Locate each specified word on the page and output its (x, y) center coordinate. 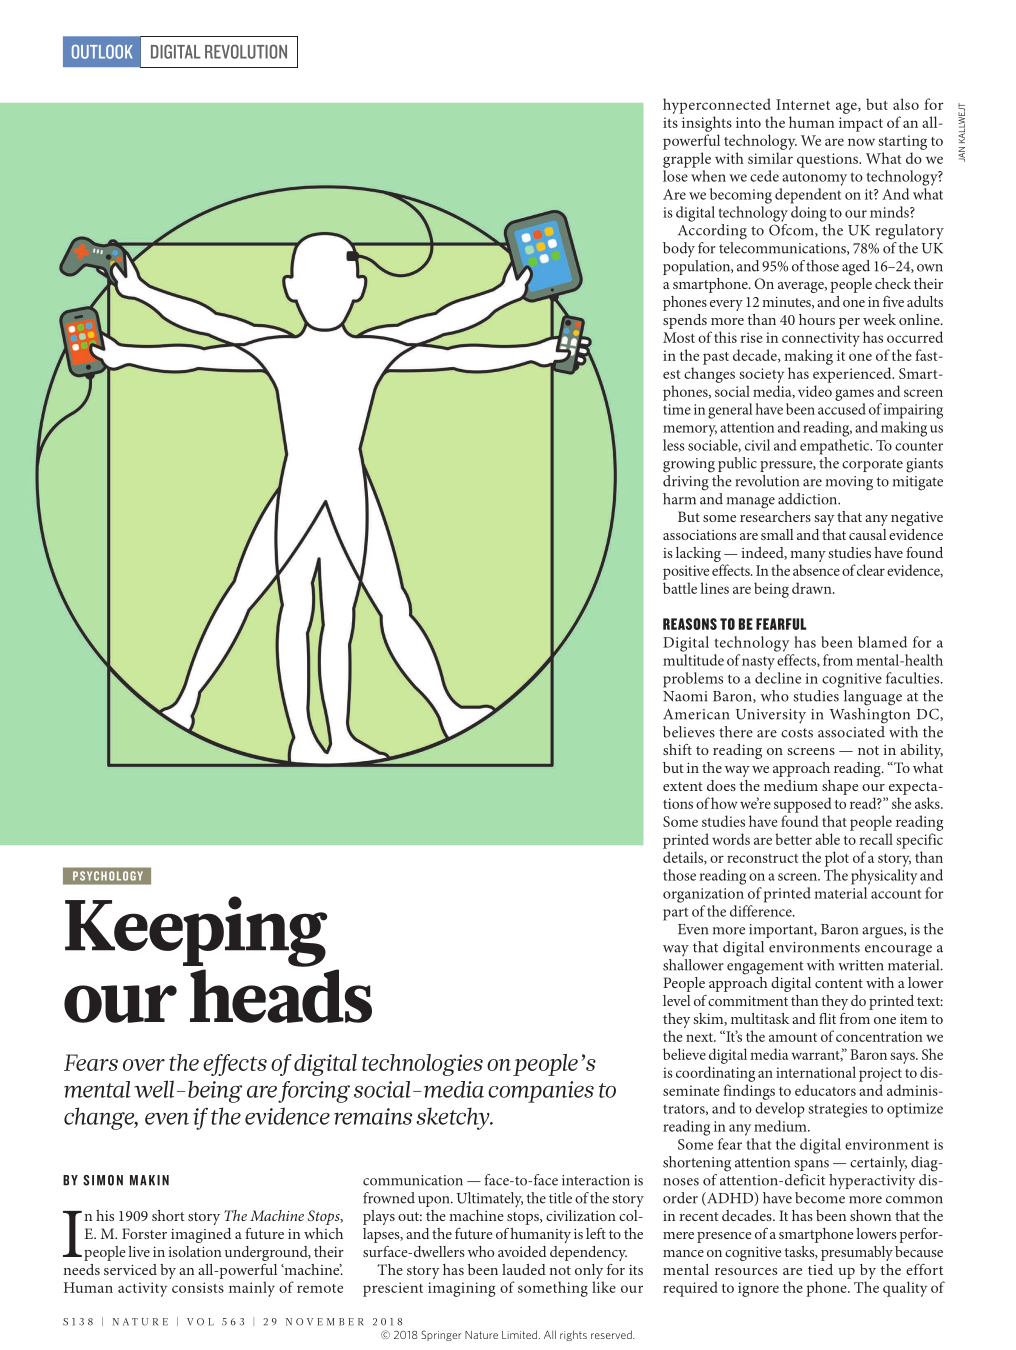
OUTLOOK (102, 52)
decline (778, 678)
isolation (195, 1251)
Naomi (685, 696)
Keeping (196, 931)
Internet (803, 104)
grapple (687, 160)
